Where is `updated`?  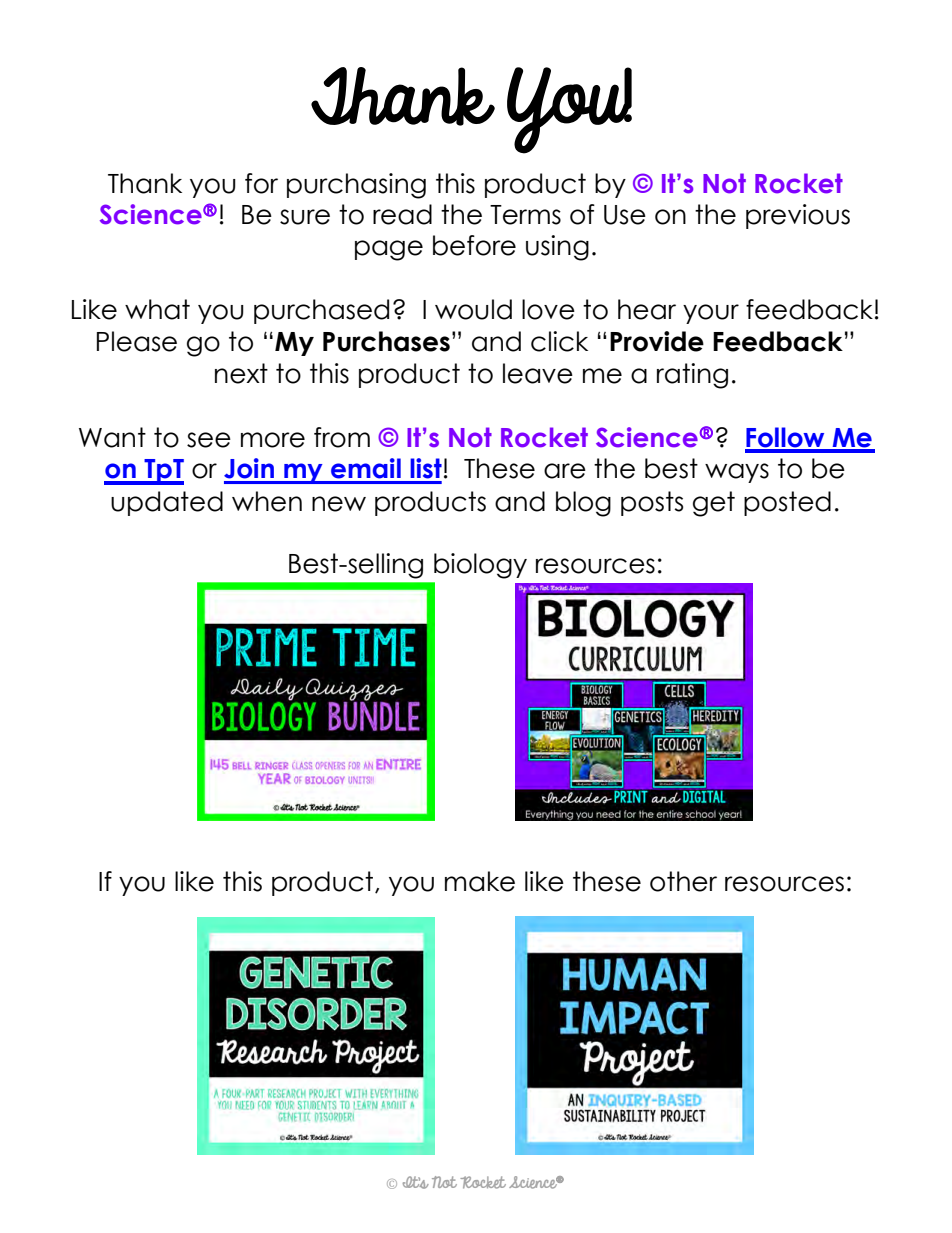
updated is located at coordinates (167, 503).
